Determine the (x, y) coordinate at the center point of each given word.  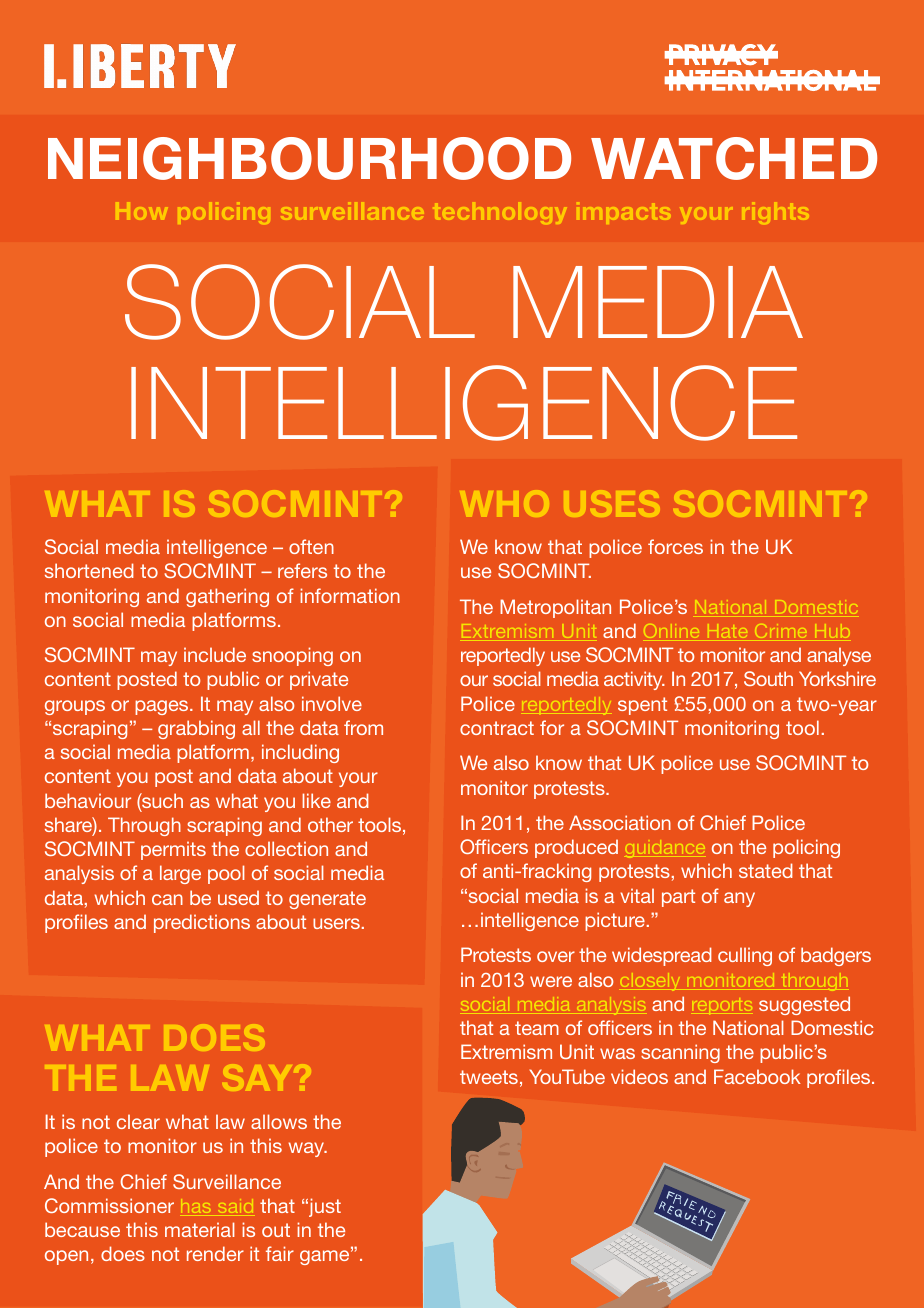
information (350, 595)
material (200, 1229)
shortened (89, 570)
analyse (839, 656)
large (180, 874)
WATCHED (734, 158)
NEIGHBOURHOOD (309, 158)
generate (327, 900)
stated (766, 870)
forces (675, 546)
